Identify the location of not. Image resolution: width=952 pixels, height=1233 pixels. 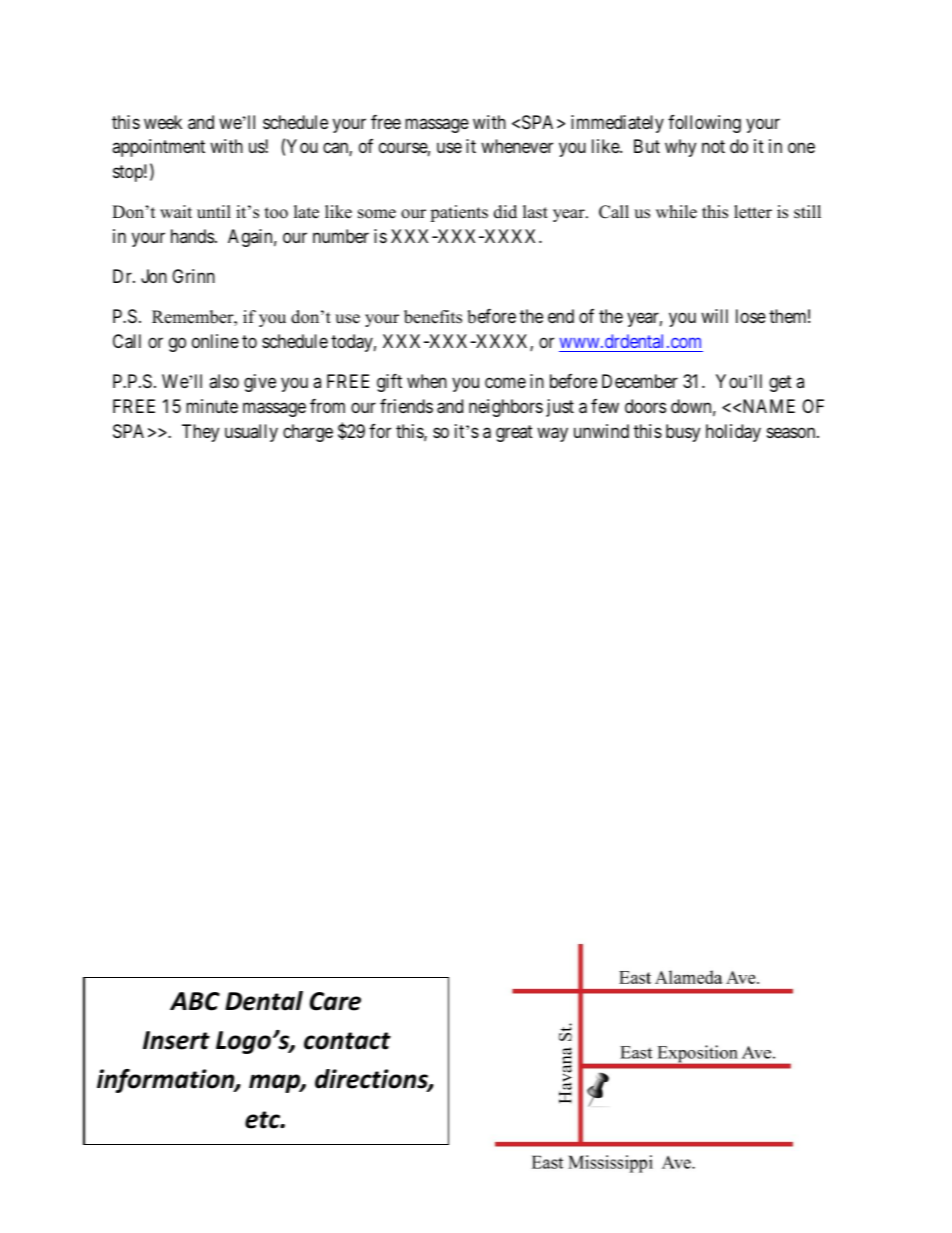
(713, 146).
